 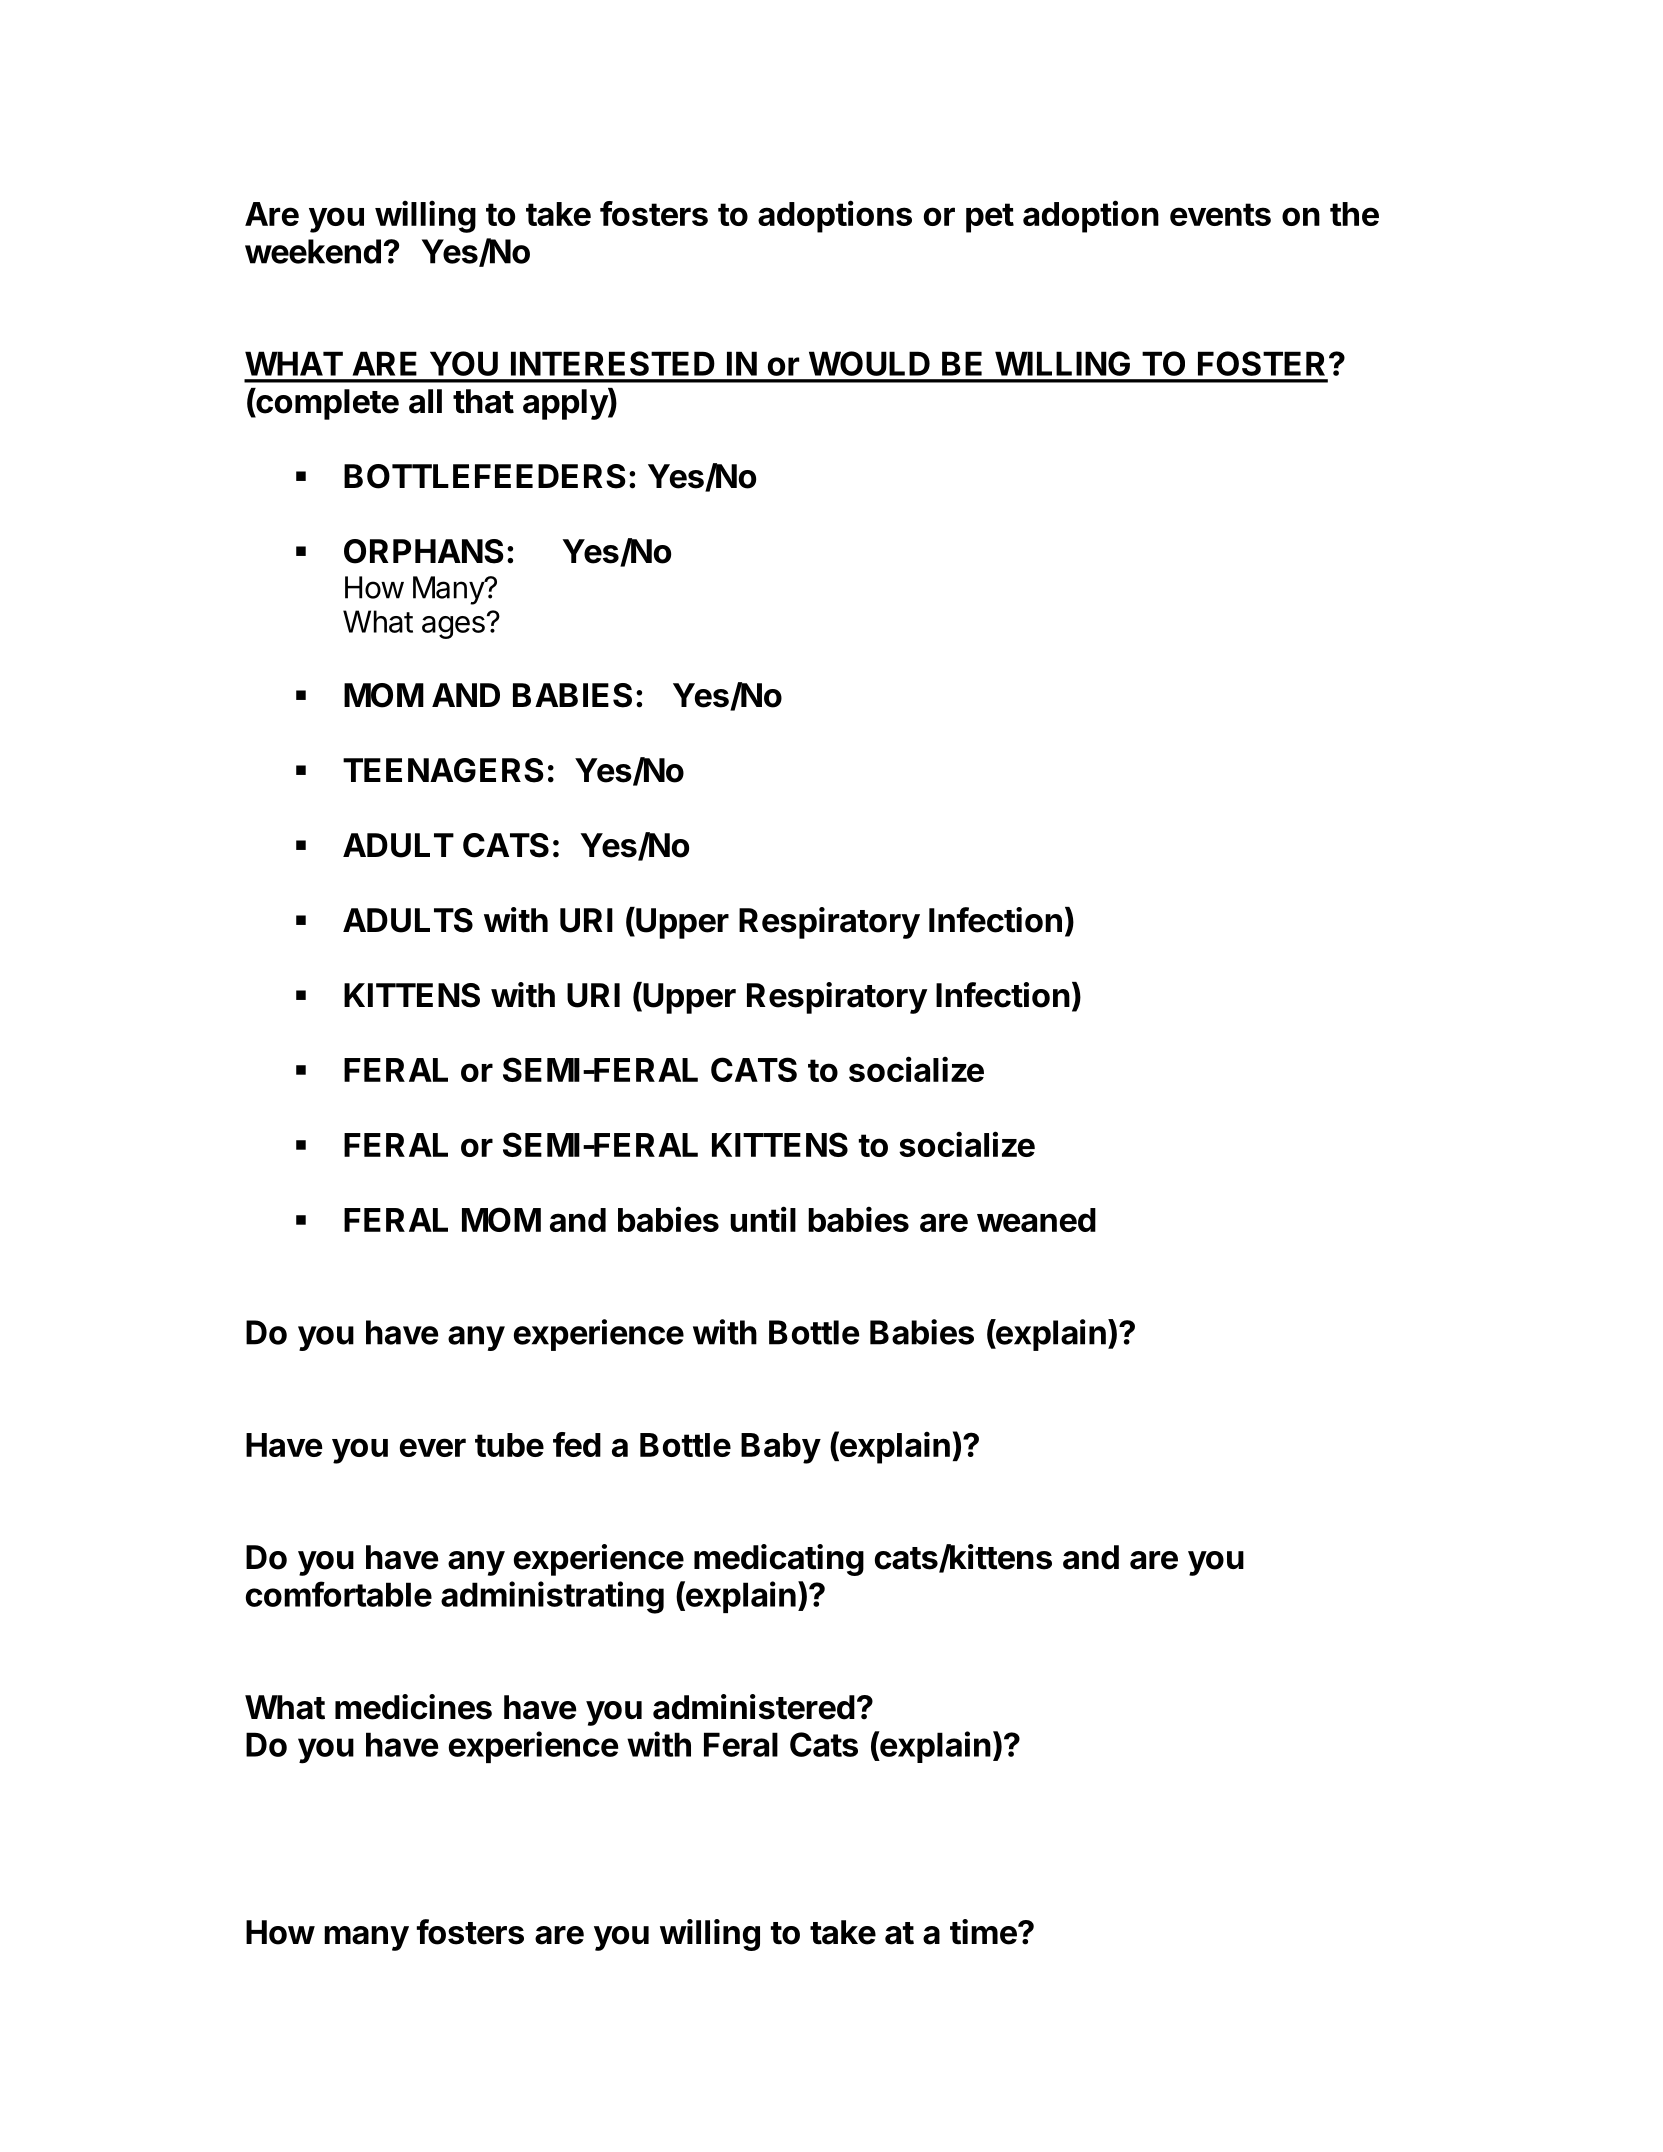 What do you see at coordinates (779, 1560) in the page?
I see `medicating` at bounding box center [779, 1560].
